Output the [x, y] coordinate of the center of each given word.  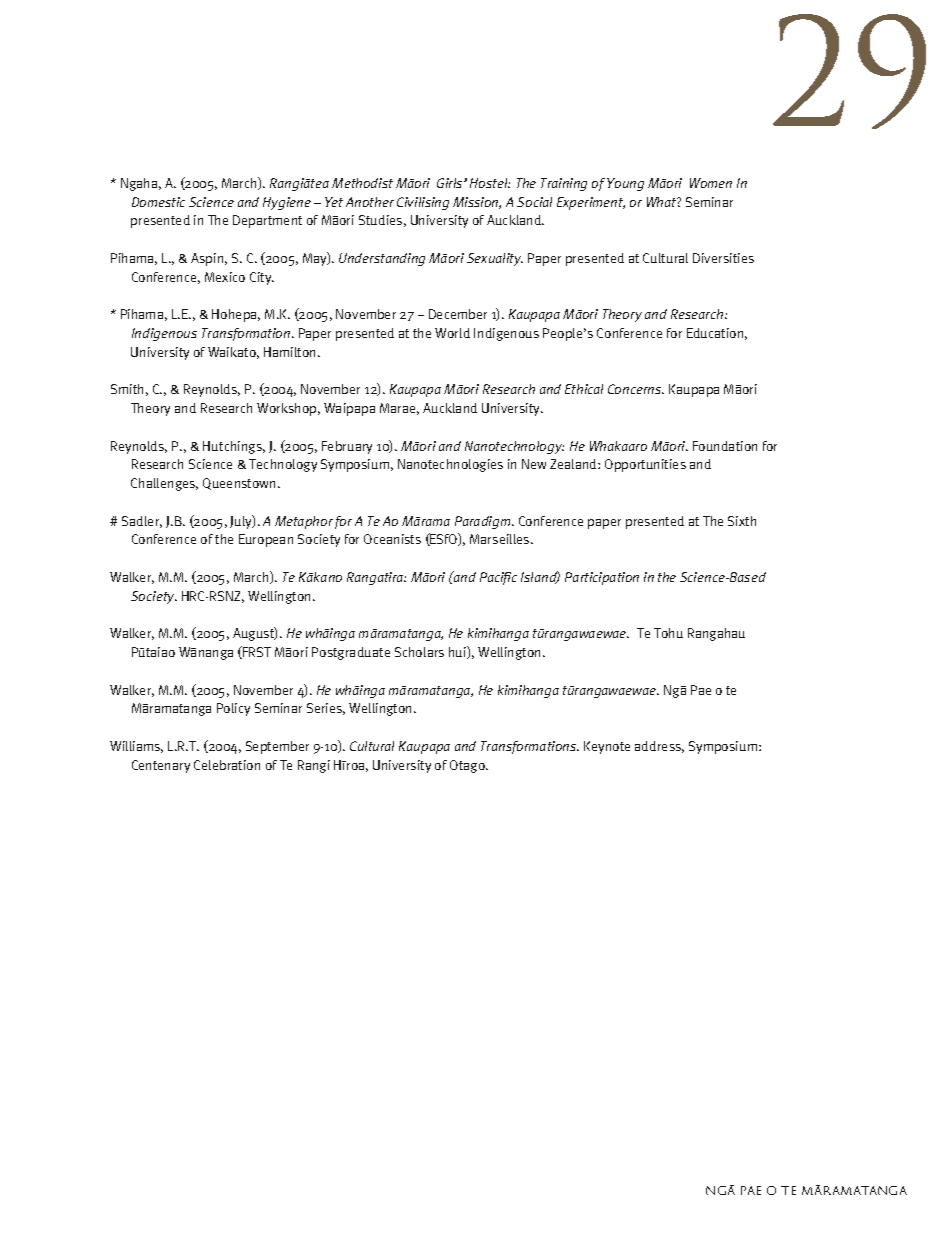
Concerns [636, 389]
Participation [602, 578]
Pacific [498, 578]
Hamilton [291, 352]
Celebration [227, 765]
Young [625, 184]
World [452, 333]
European [266, 540]
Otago [468, 766]
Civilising [423, 203]
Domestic [158, 202]
